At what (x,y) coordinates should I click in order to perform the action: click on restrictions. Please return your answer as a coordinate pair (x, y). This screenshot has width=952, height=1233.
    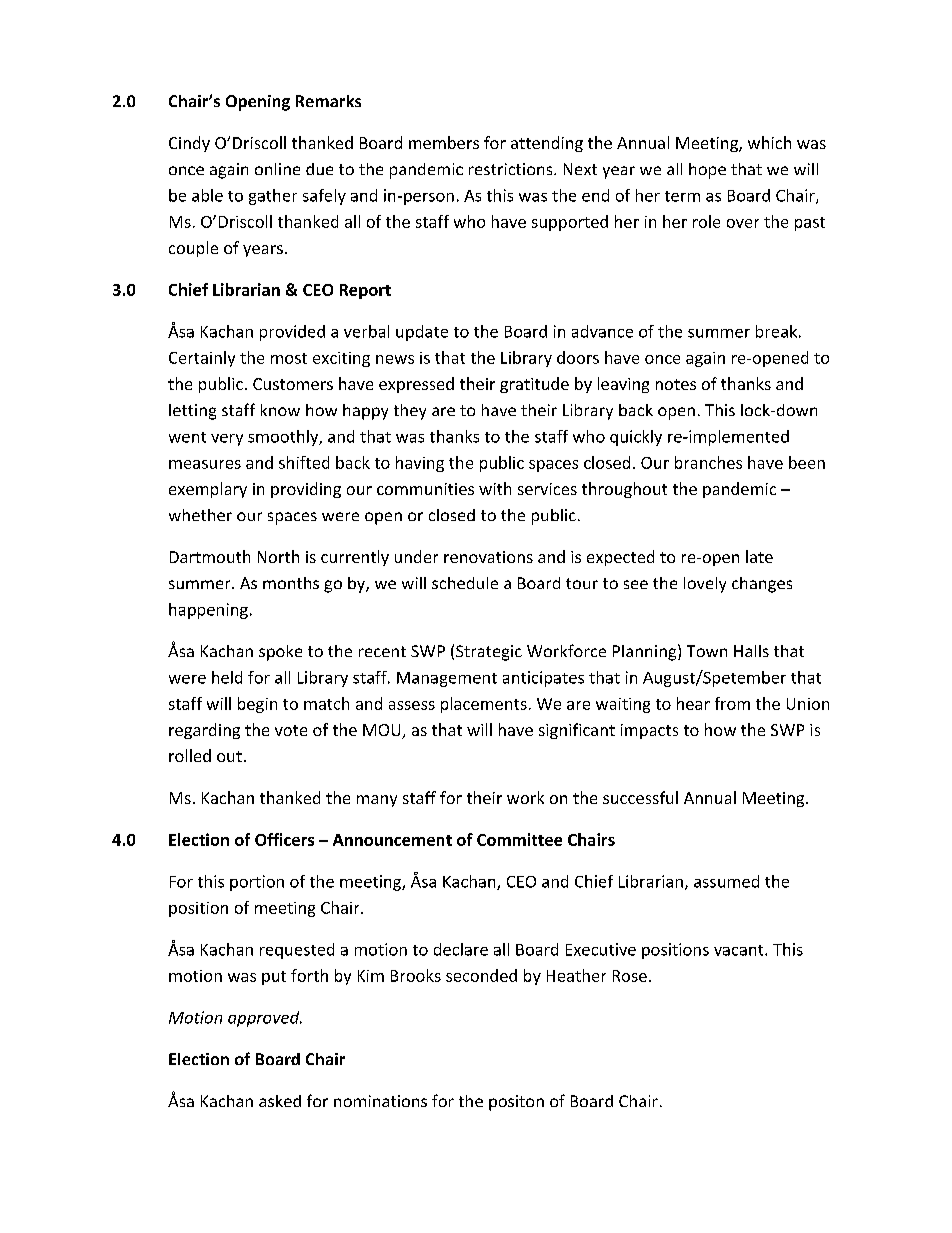
    Looking at the image, I should click on (512, 169).
